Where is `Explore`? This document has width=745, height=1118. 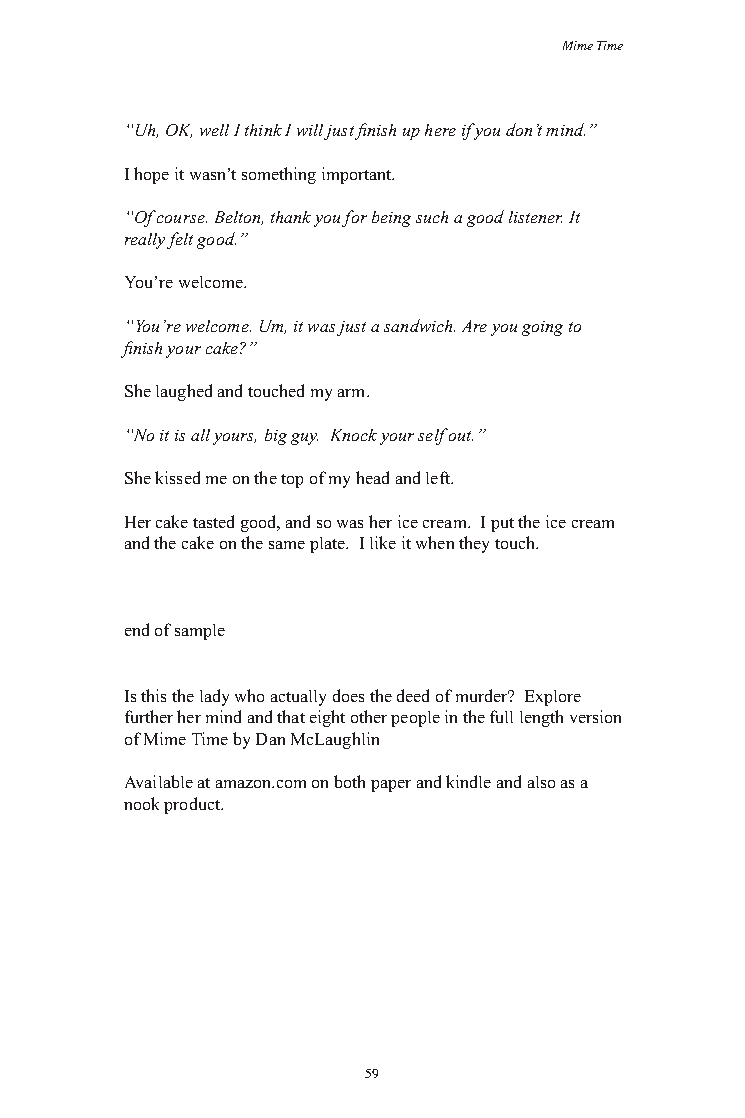
Explore is located at coordinates (553, 698).
